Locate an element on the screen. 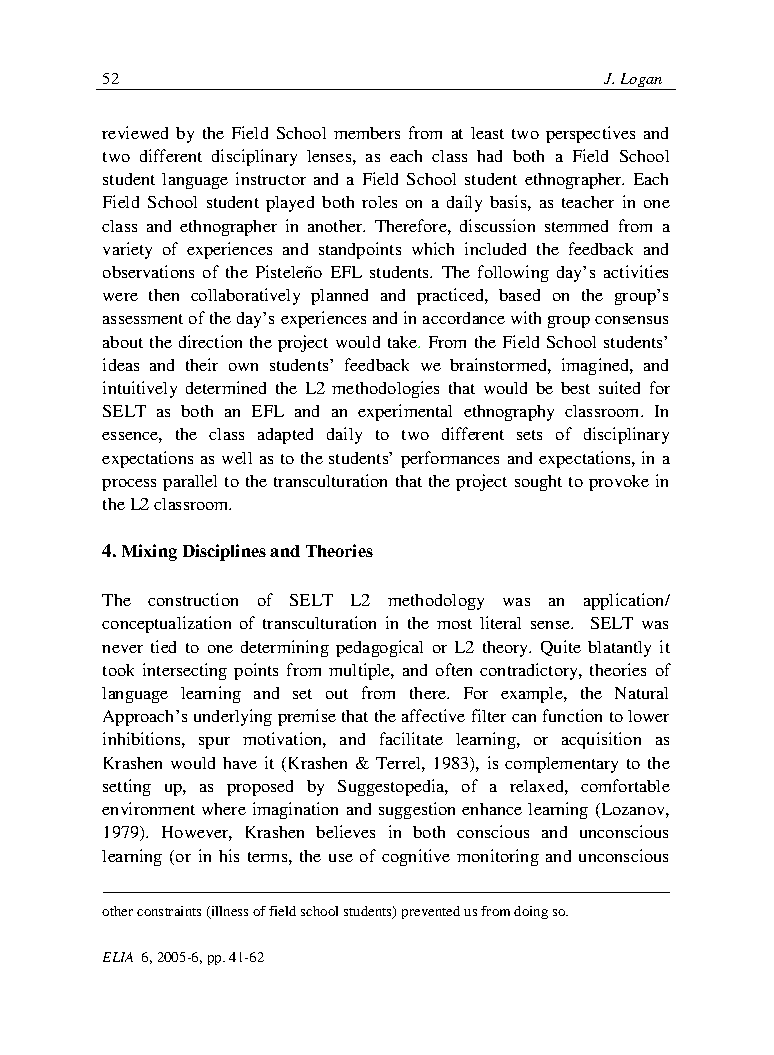  reviewed is located at coordinates (135, 132).
